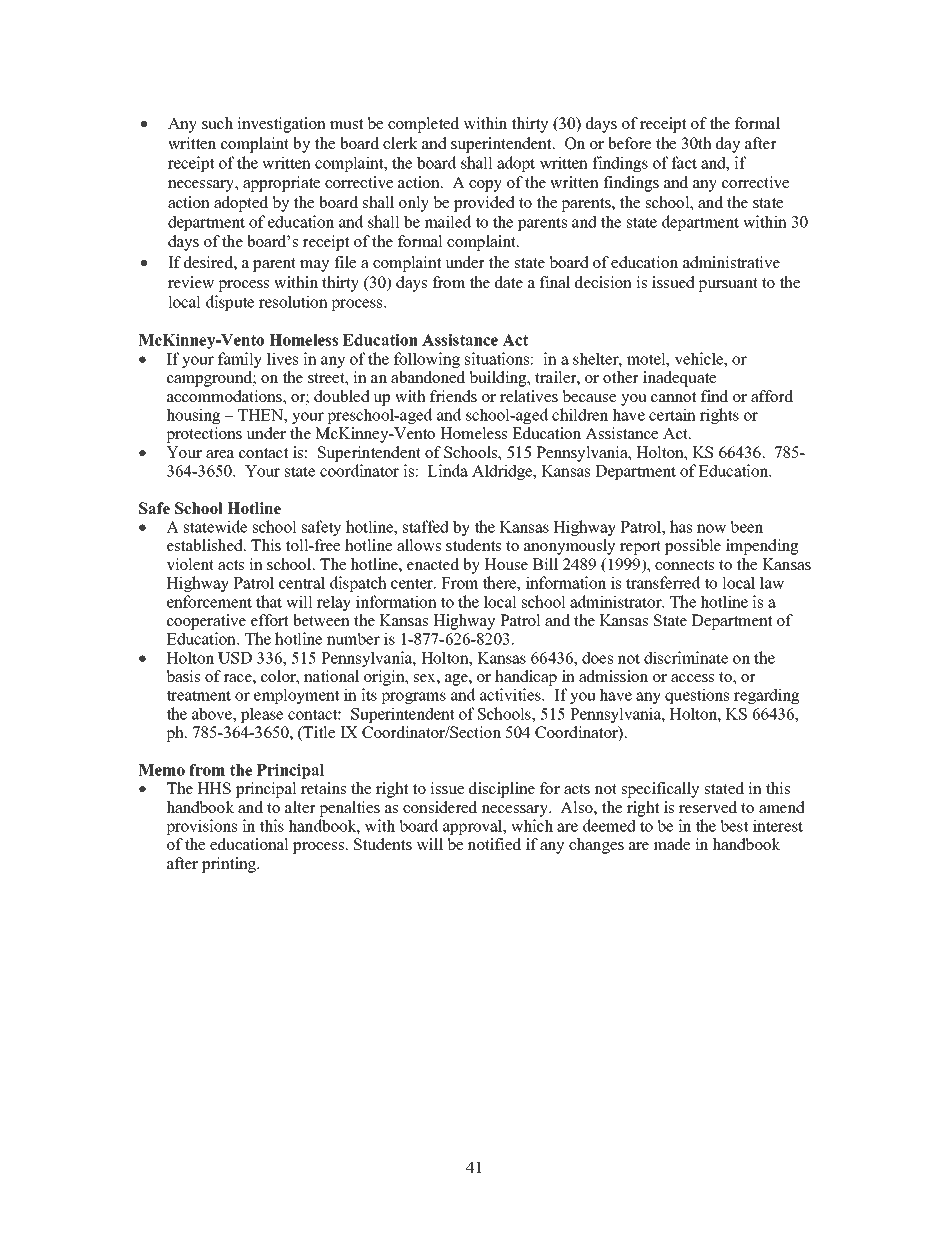  What do you see at coordinates (413, 583) in the image?
I see `center` at bounding box center [413, 583].
